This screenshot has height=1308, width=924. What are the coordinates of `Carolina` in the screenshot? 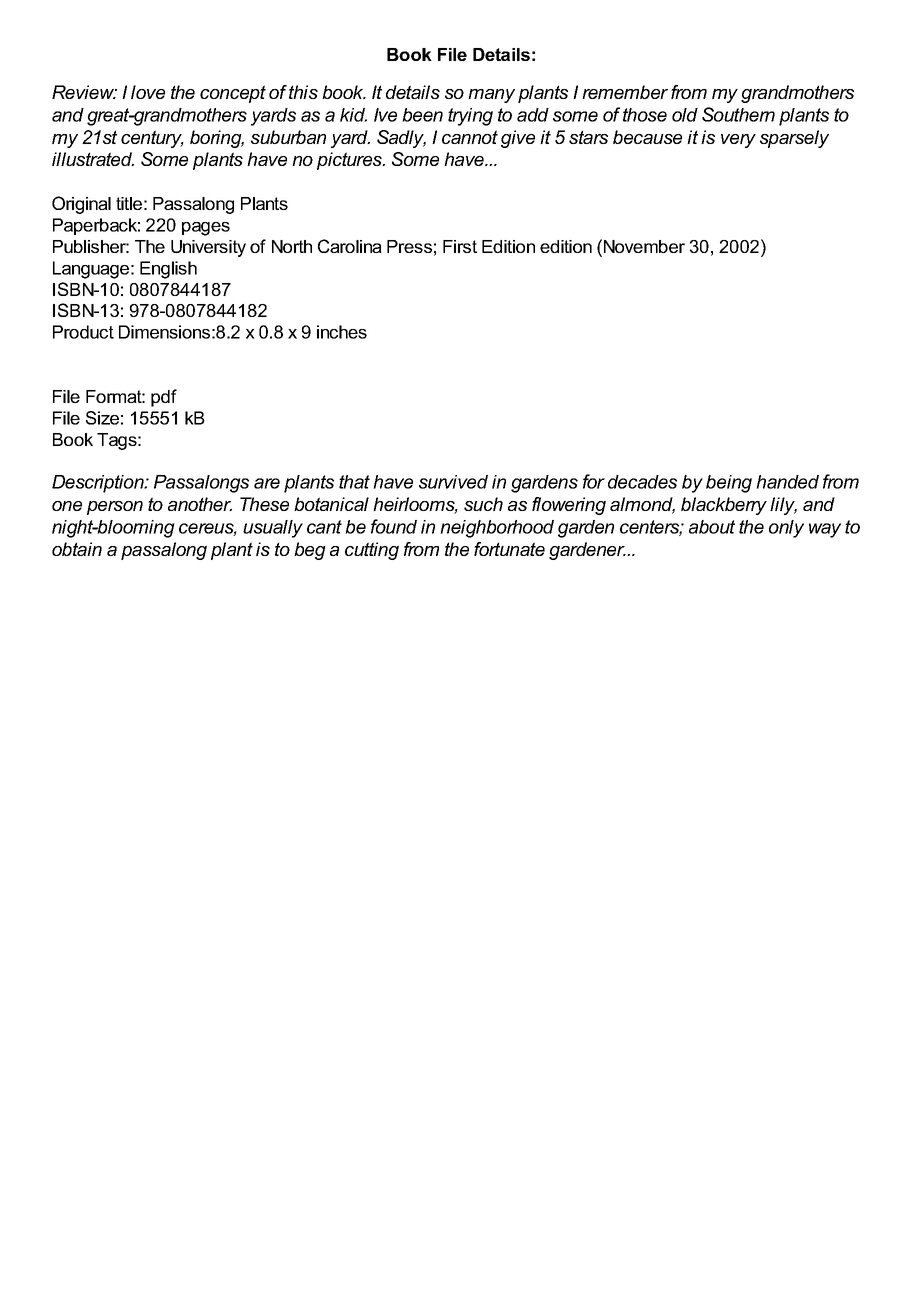 It's located at (350, 246).
